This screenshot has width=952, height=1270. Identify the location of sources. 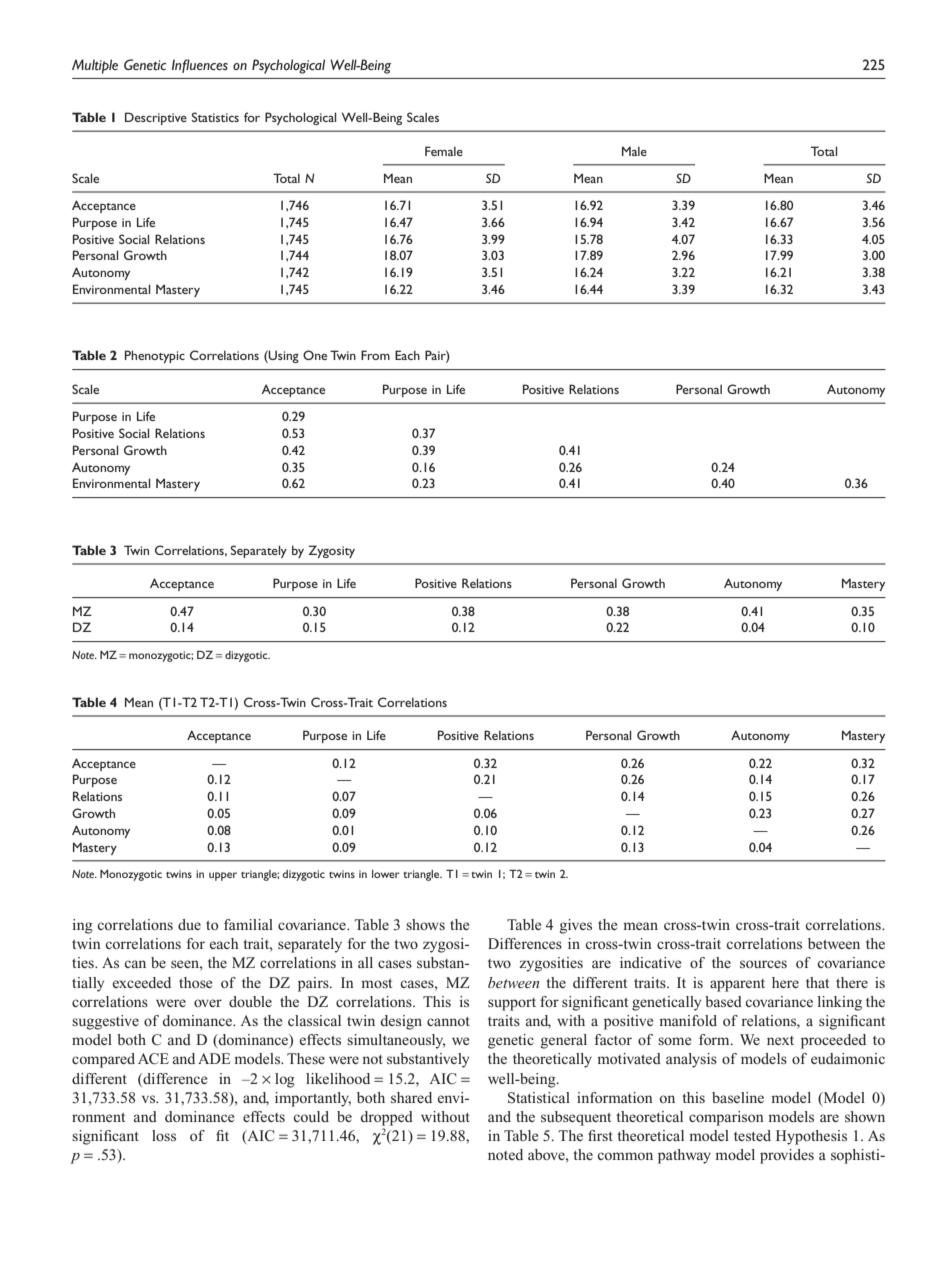
(763, 964).
